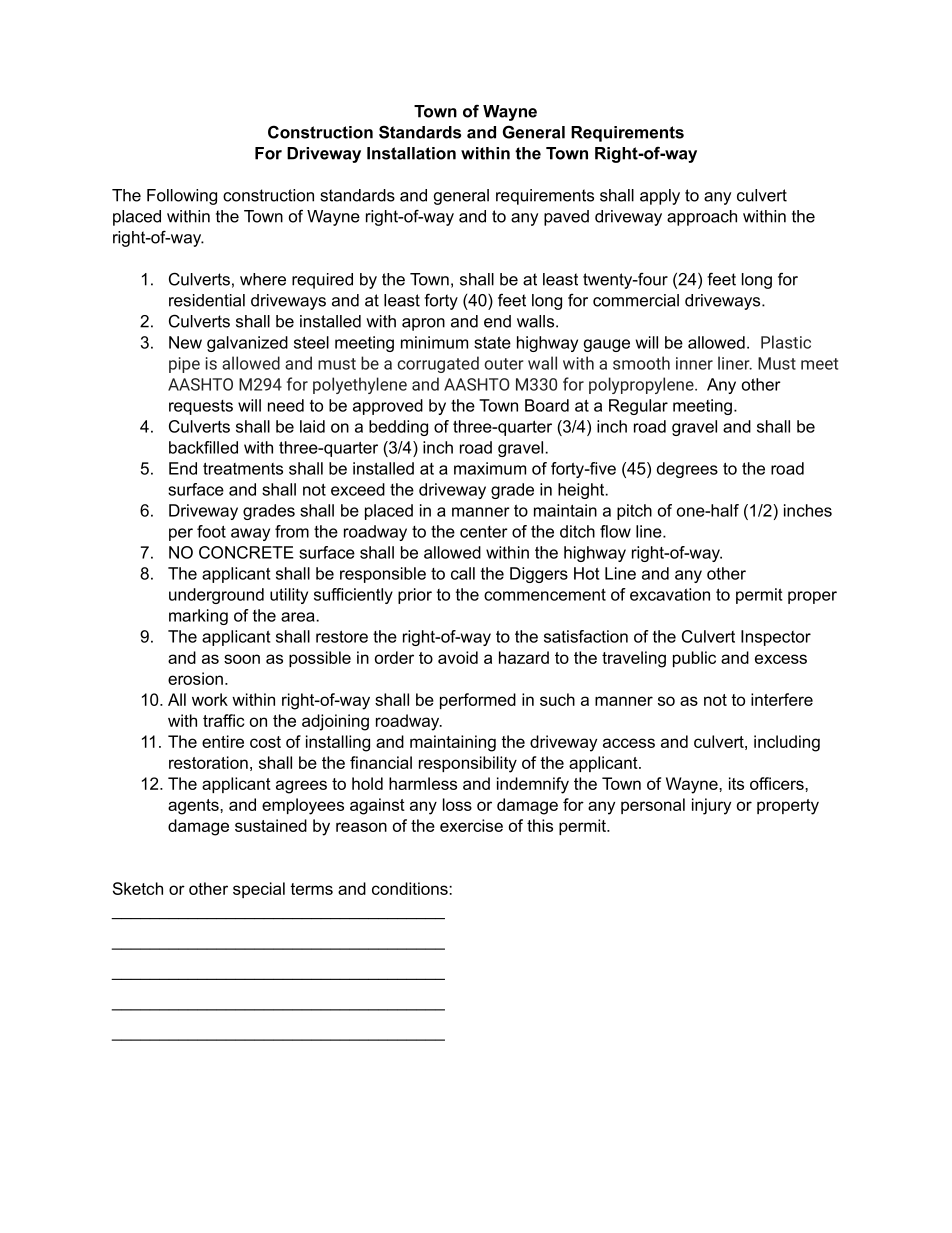  I want to click on apply, so click(660, 197).
